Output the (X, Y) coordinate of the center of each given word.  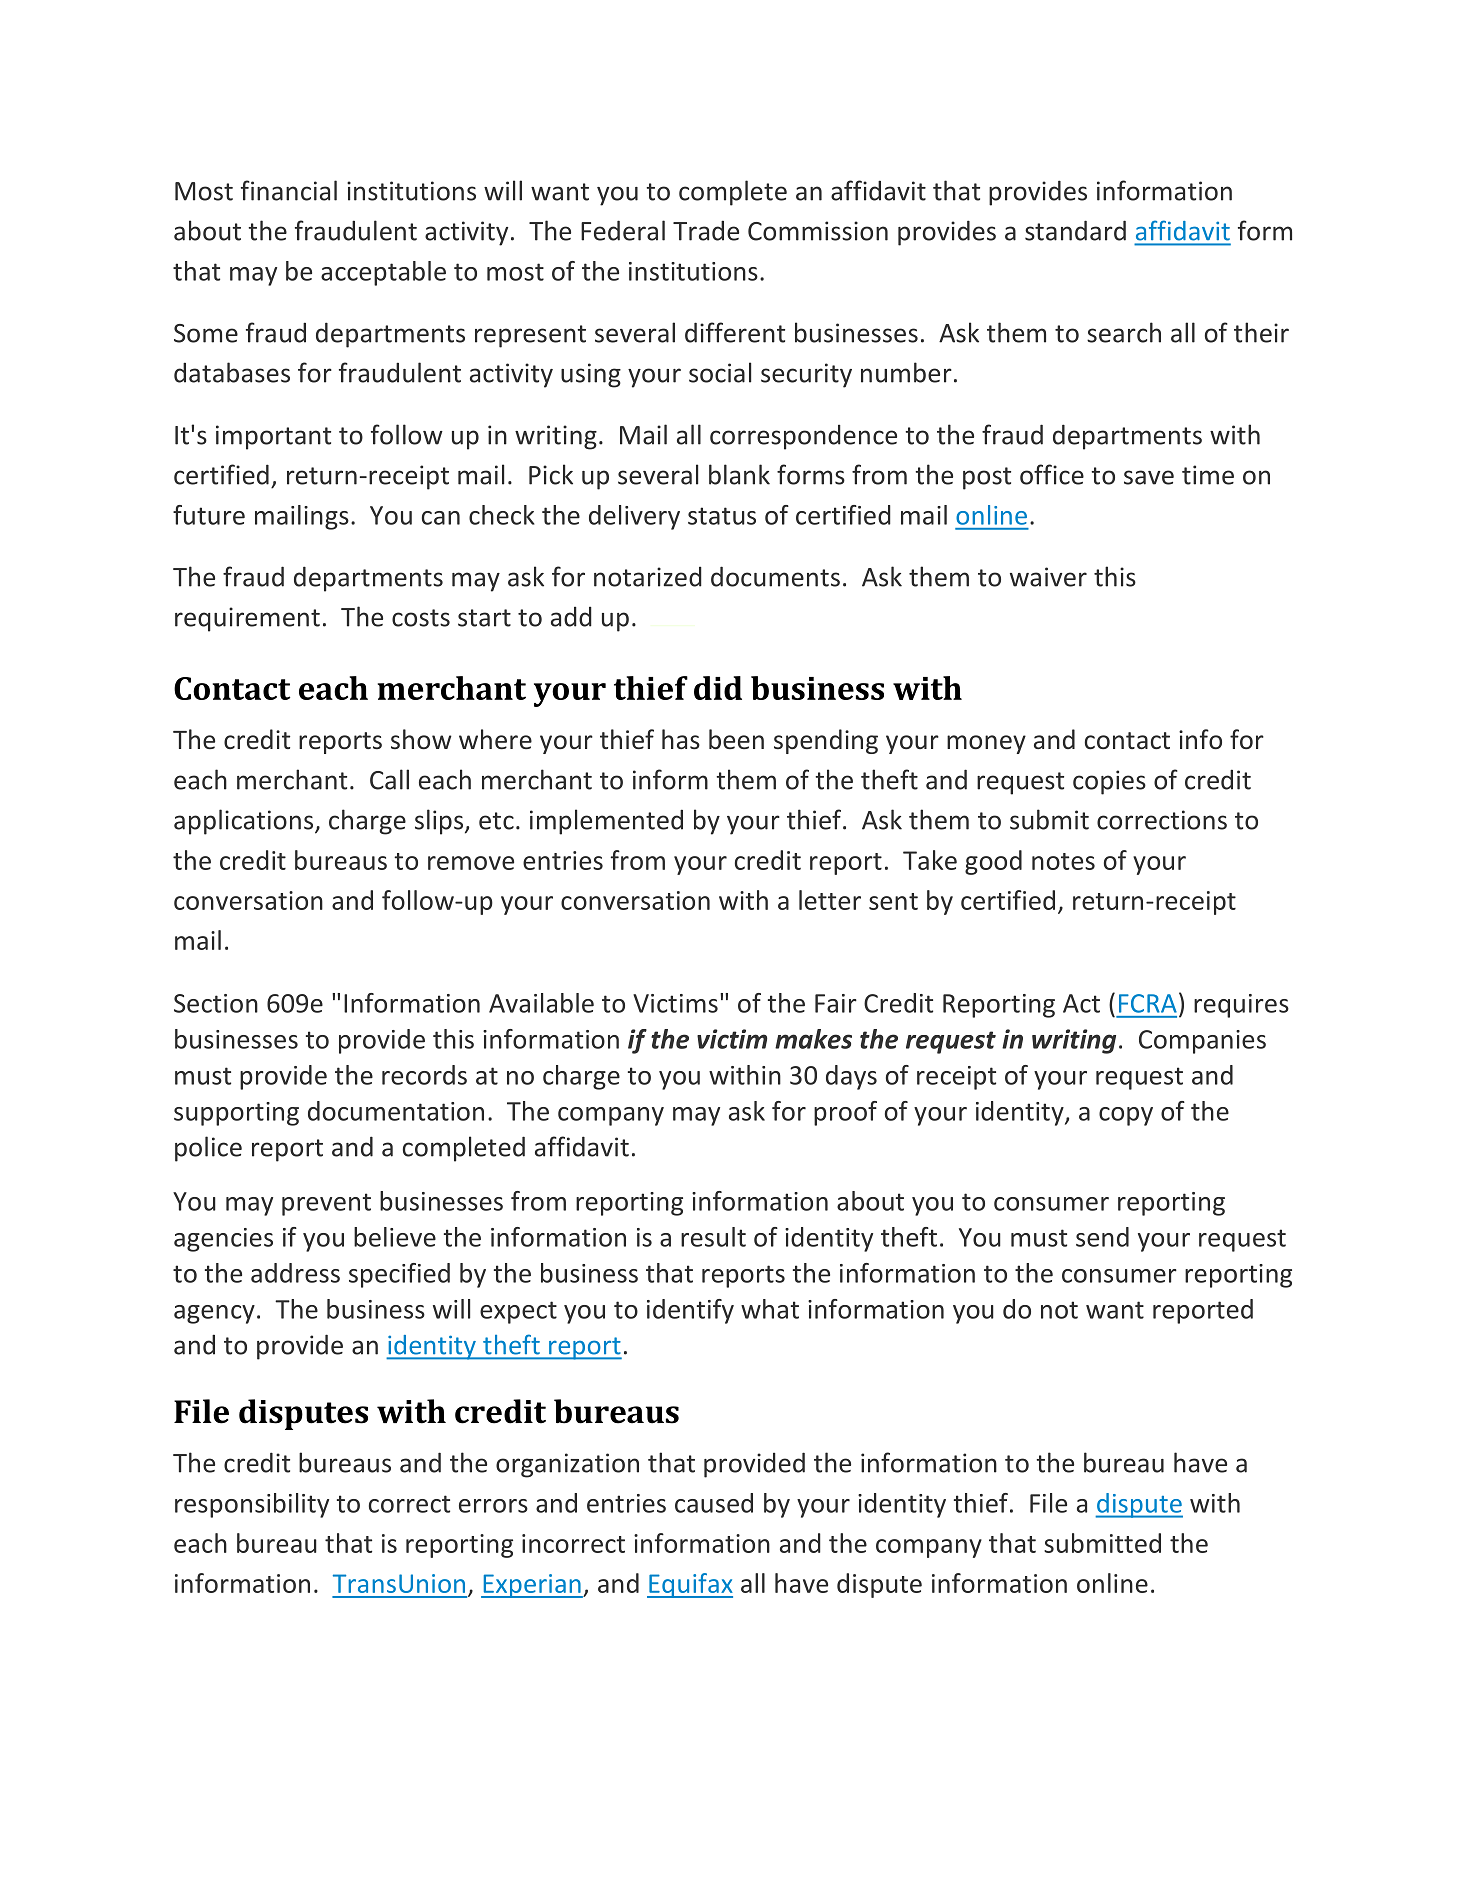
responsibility (252, 1505)
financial (289, 190)
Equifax (690, 1585)
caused (714, 1503)
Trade (706, 230)
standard (1075, 230)
